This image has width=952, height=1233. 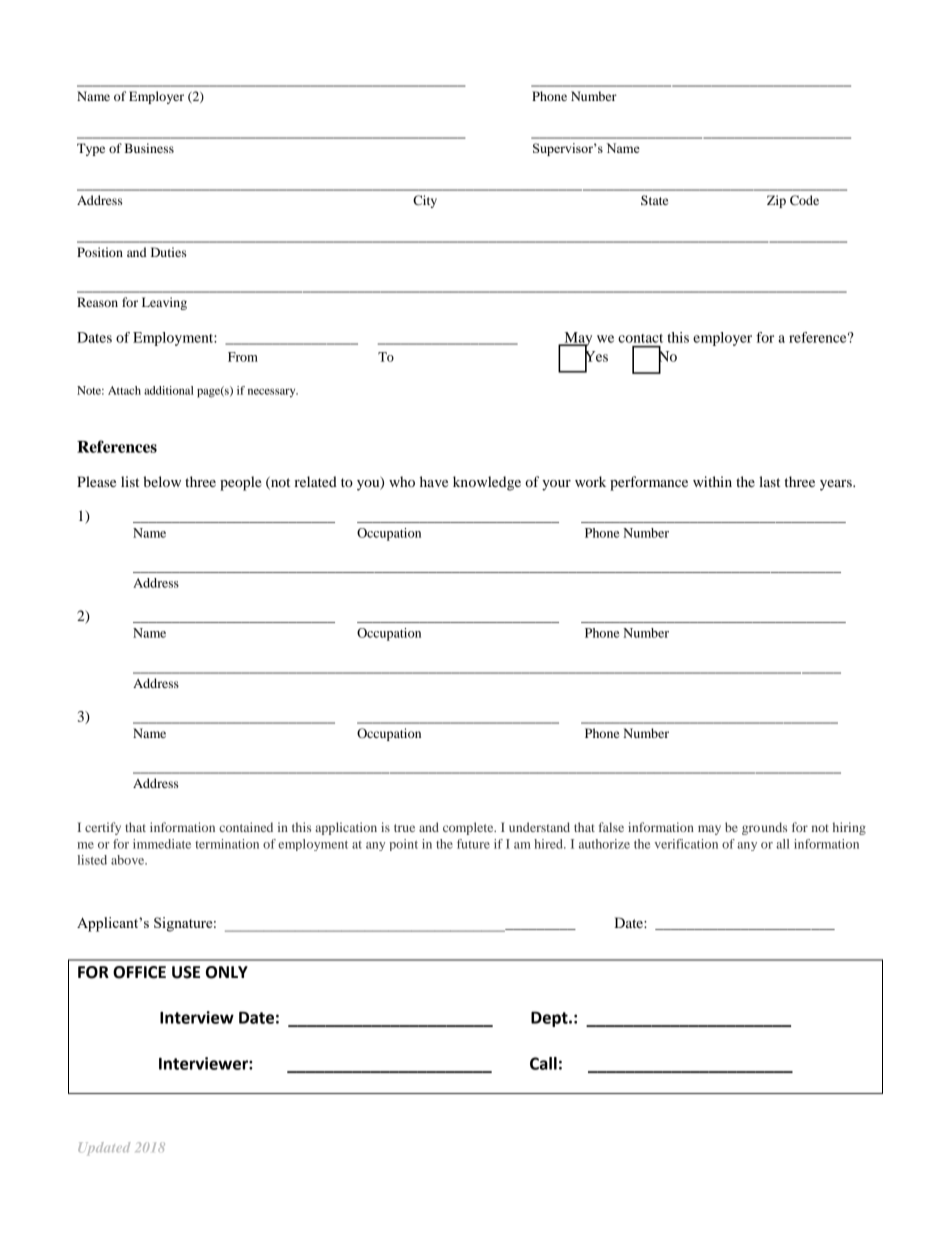 I want to click on Zip, so click(x=776, y=201).
